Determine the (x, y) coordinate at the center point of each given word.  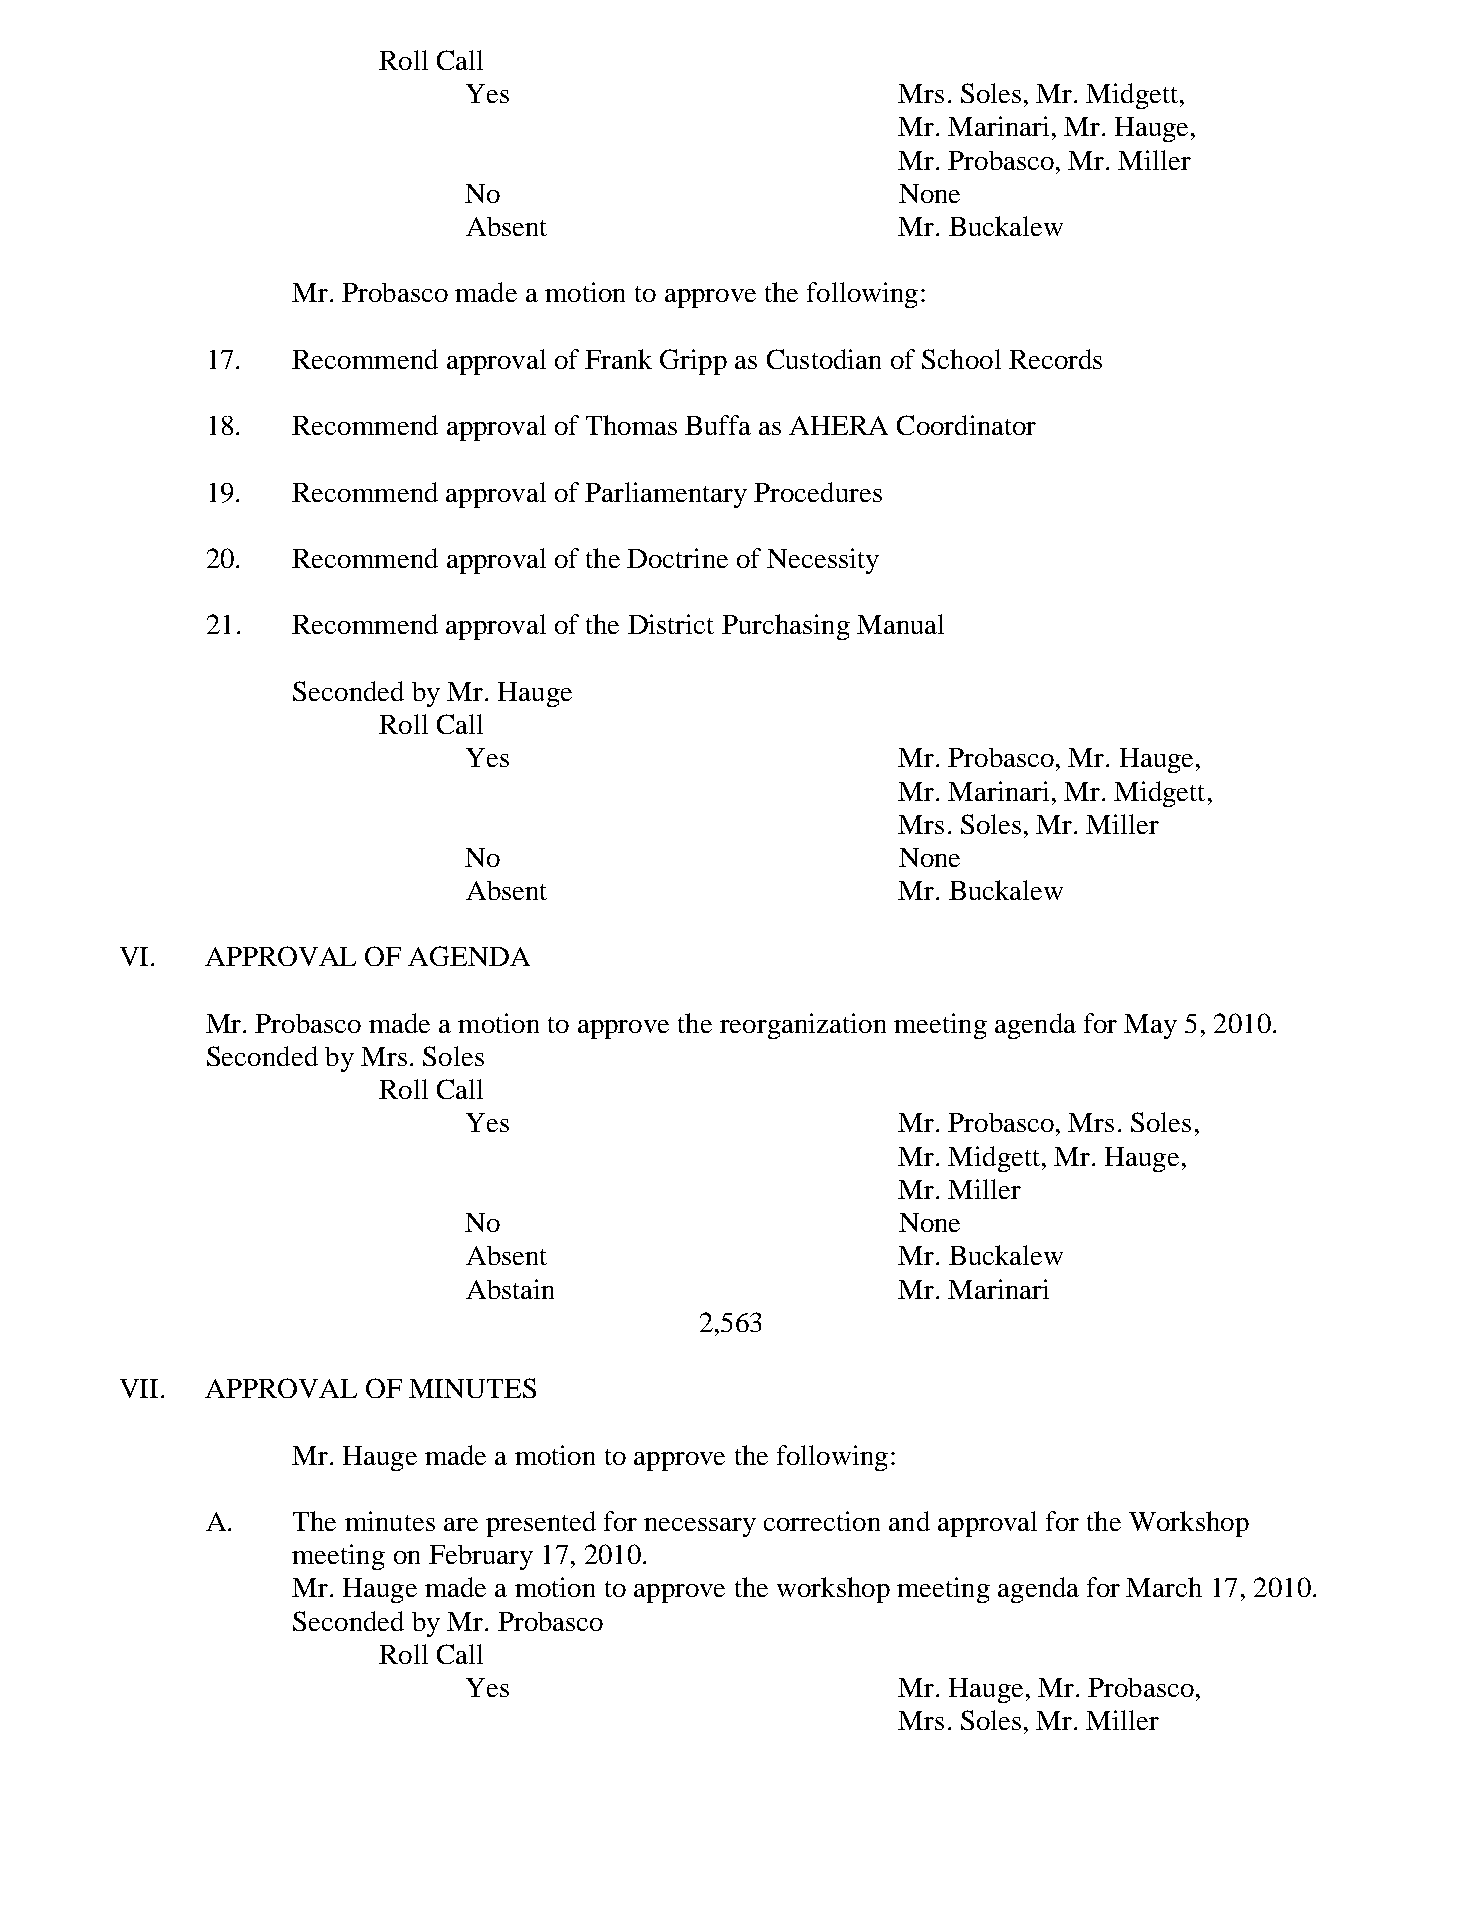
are (461, 1524)
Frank (618, 359)
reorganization (803, 1026)
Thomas (631, 425)
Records (1055, 359)
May (1150, 1026)
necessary (700, 1527)
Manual (900, 624)
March (1164, 1587)
